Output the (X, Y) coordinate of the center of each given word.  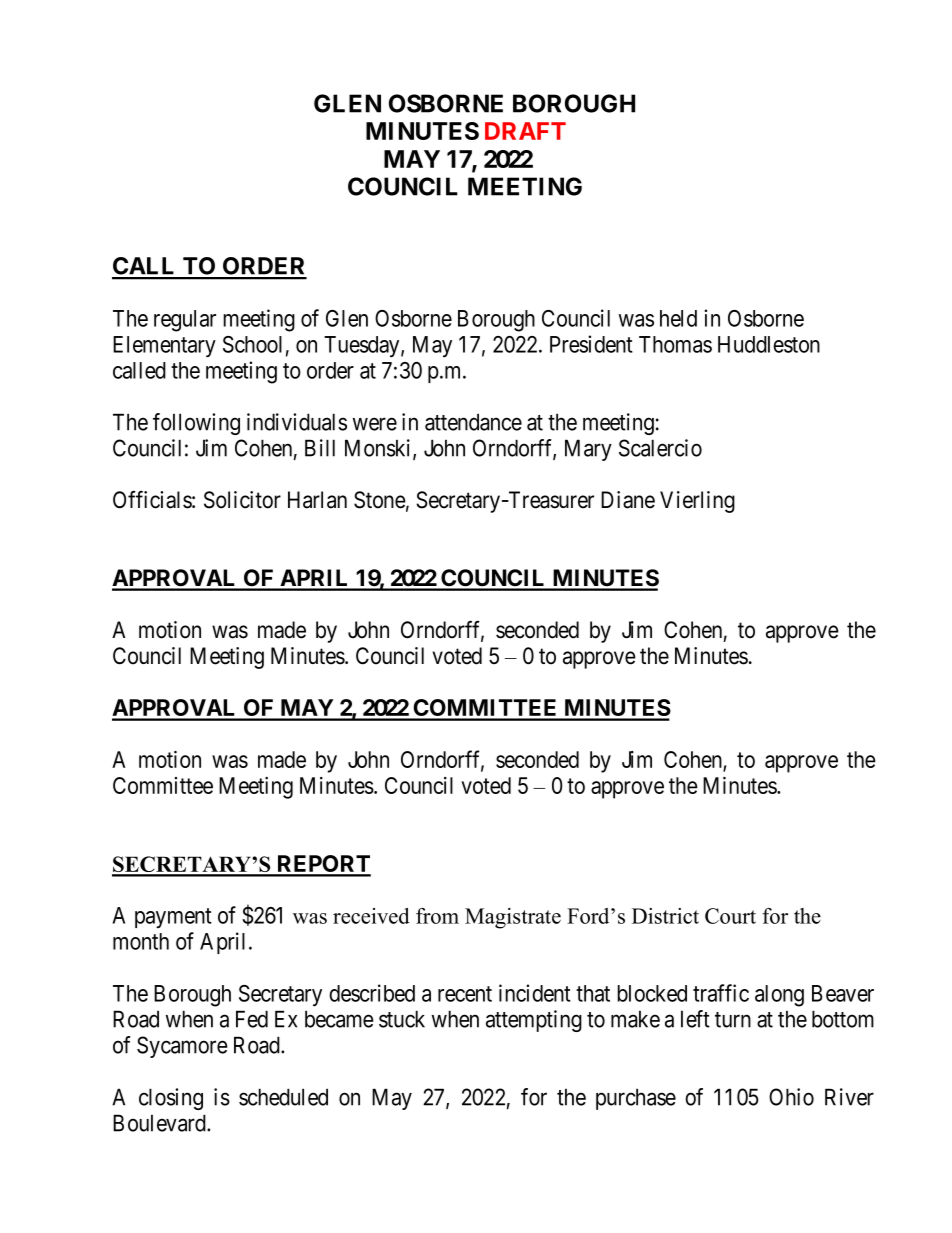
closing (171, 1099)
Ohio (791, 1097)
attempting (534, 1021)
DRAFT (525, 131)
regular (185, 321)
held (678, 318)
